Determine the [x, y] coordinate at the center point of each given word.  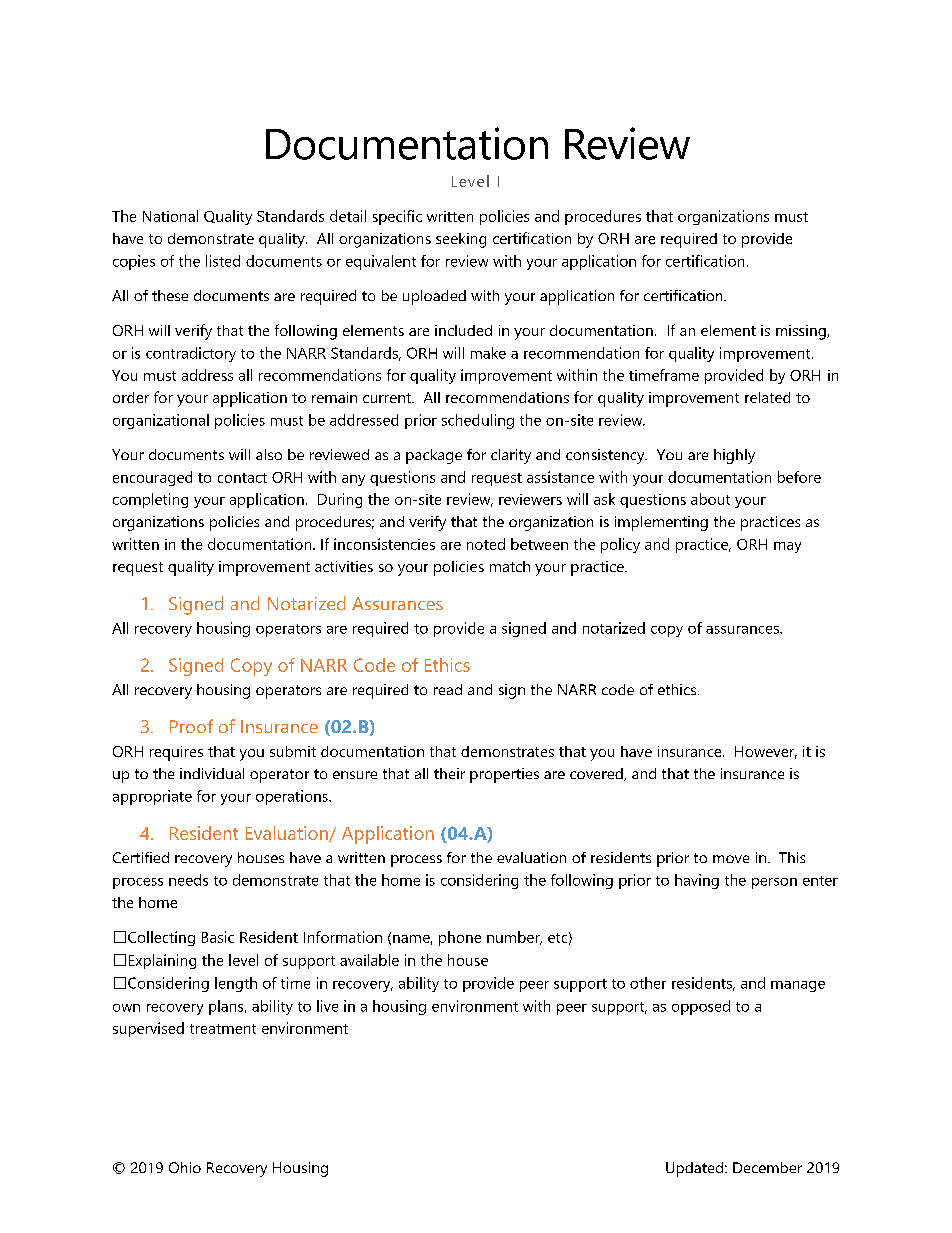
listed [223, 261]
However [766, 752]
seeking [461, 240]
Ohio [185, 1167]
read [448, 689]
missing [802, 332]
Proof [191, 726]
